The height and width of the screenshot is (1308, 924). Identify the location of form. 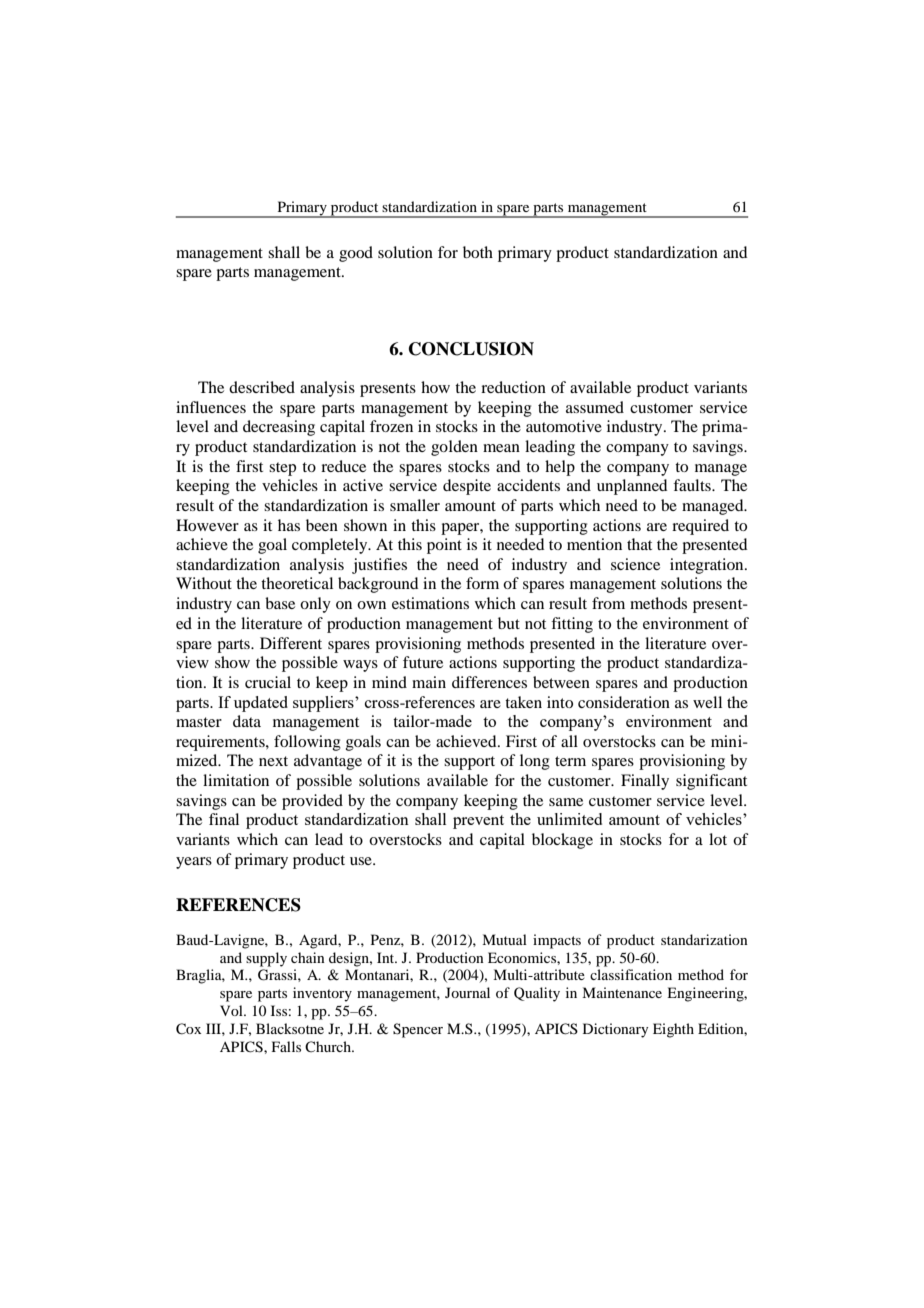
(482, 583).
